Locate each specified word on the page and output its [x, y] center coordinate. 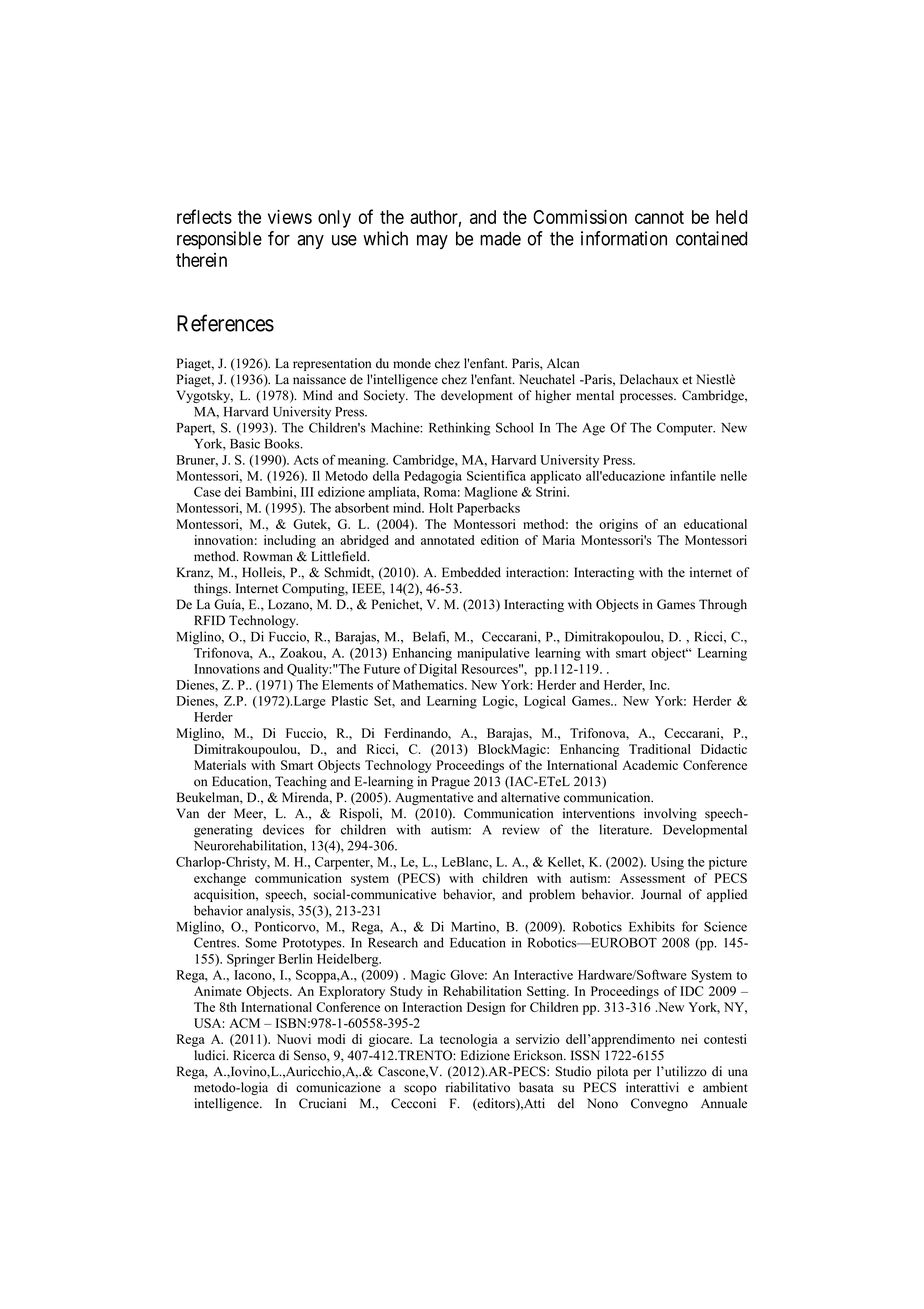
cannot [659, 217]
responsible [219, 240]
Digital [438, 670]
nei [689, 1039]
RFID [209, 620]
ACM [244, 1023]
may [432, 242]
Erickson [539, 1055]
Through [723, 605]
